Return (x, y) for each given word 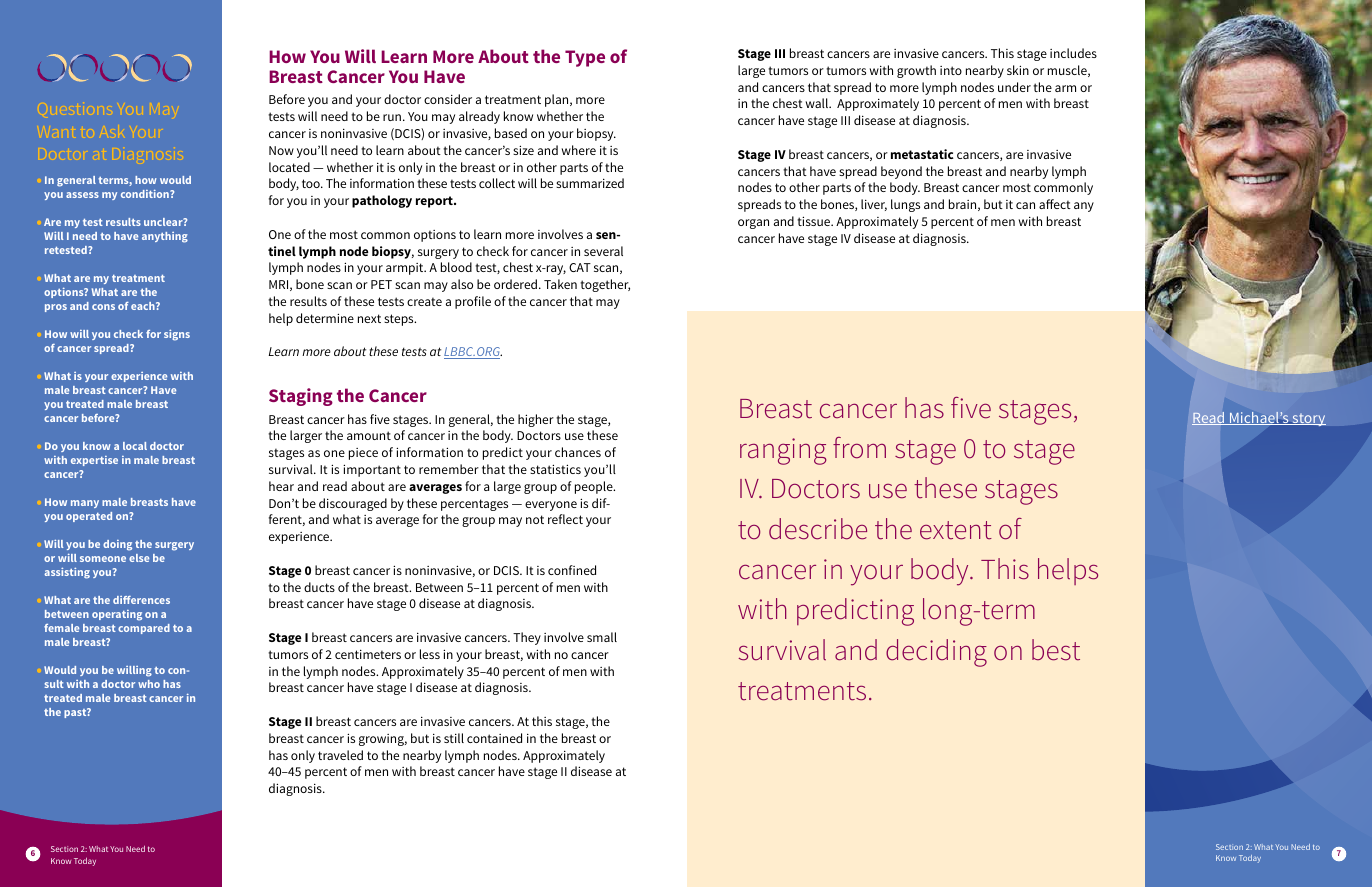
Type (585, 58)
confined (572, 570)
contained (494, 738)
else (139, 558)
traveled (340, 755)
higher (536, 420)
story (1308, 419)
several (603, 251)
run (392, 117)
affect (1055, 204)
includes (1073, 53)
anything (165, 237)
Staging (301, 397)
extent (956, 530)
